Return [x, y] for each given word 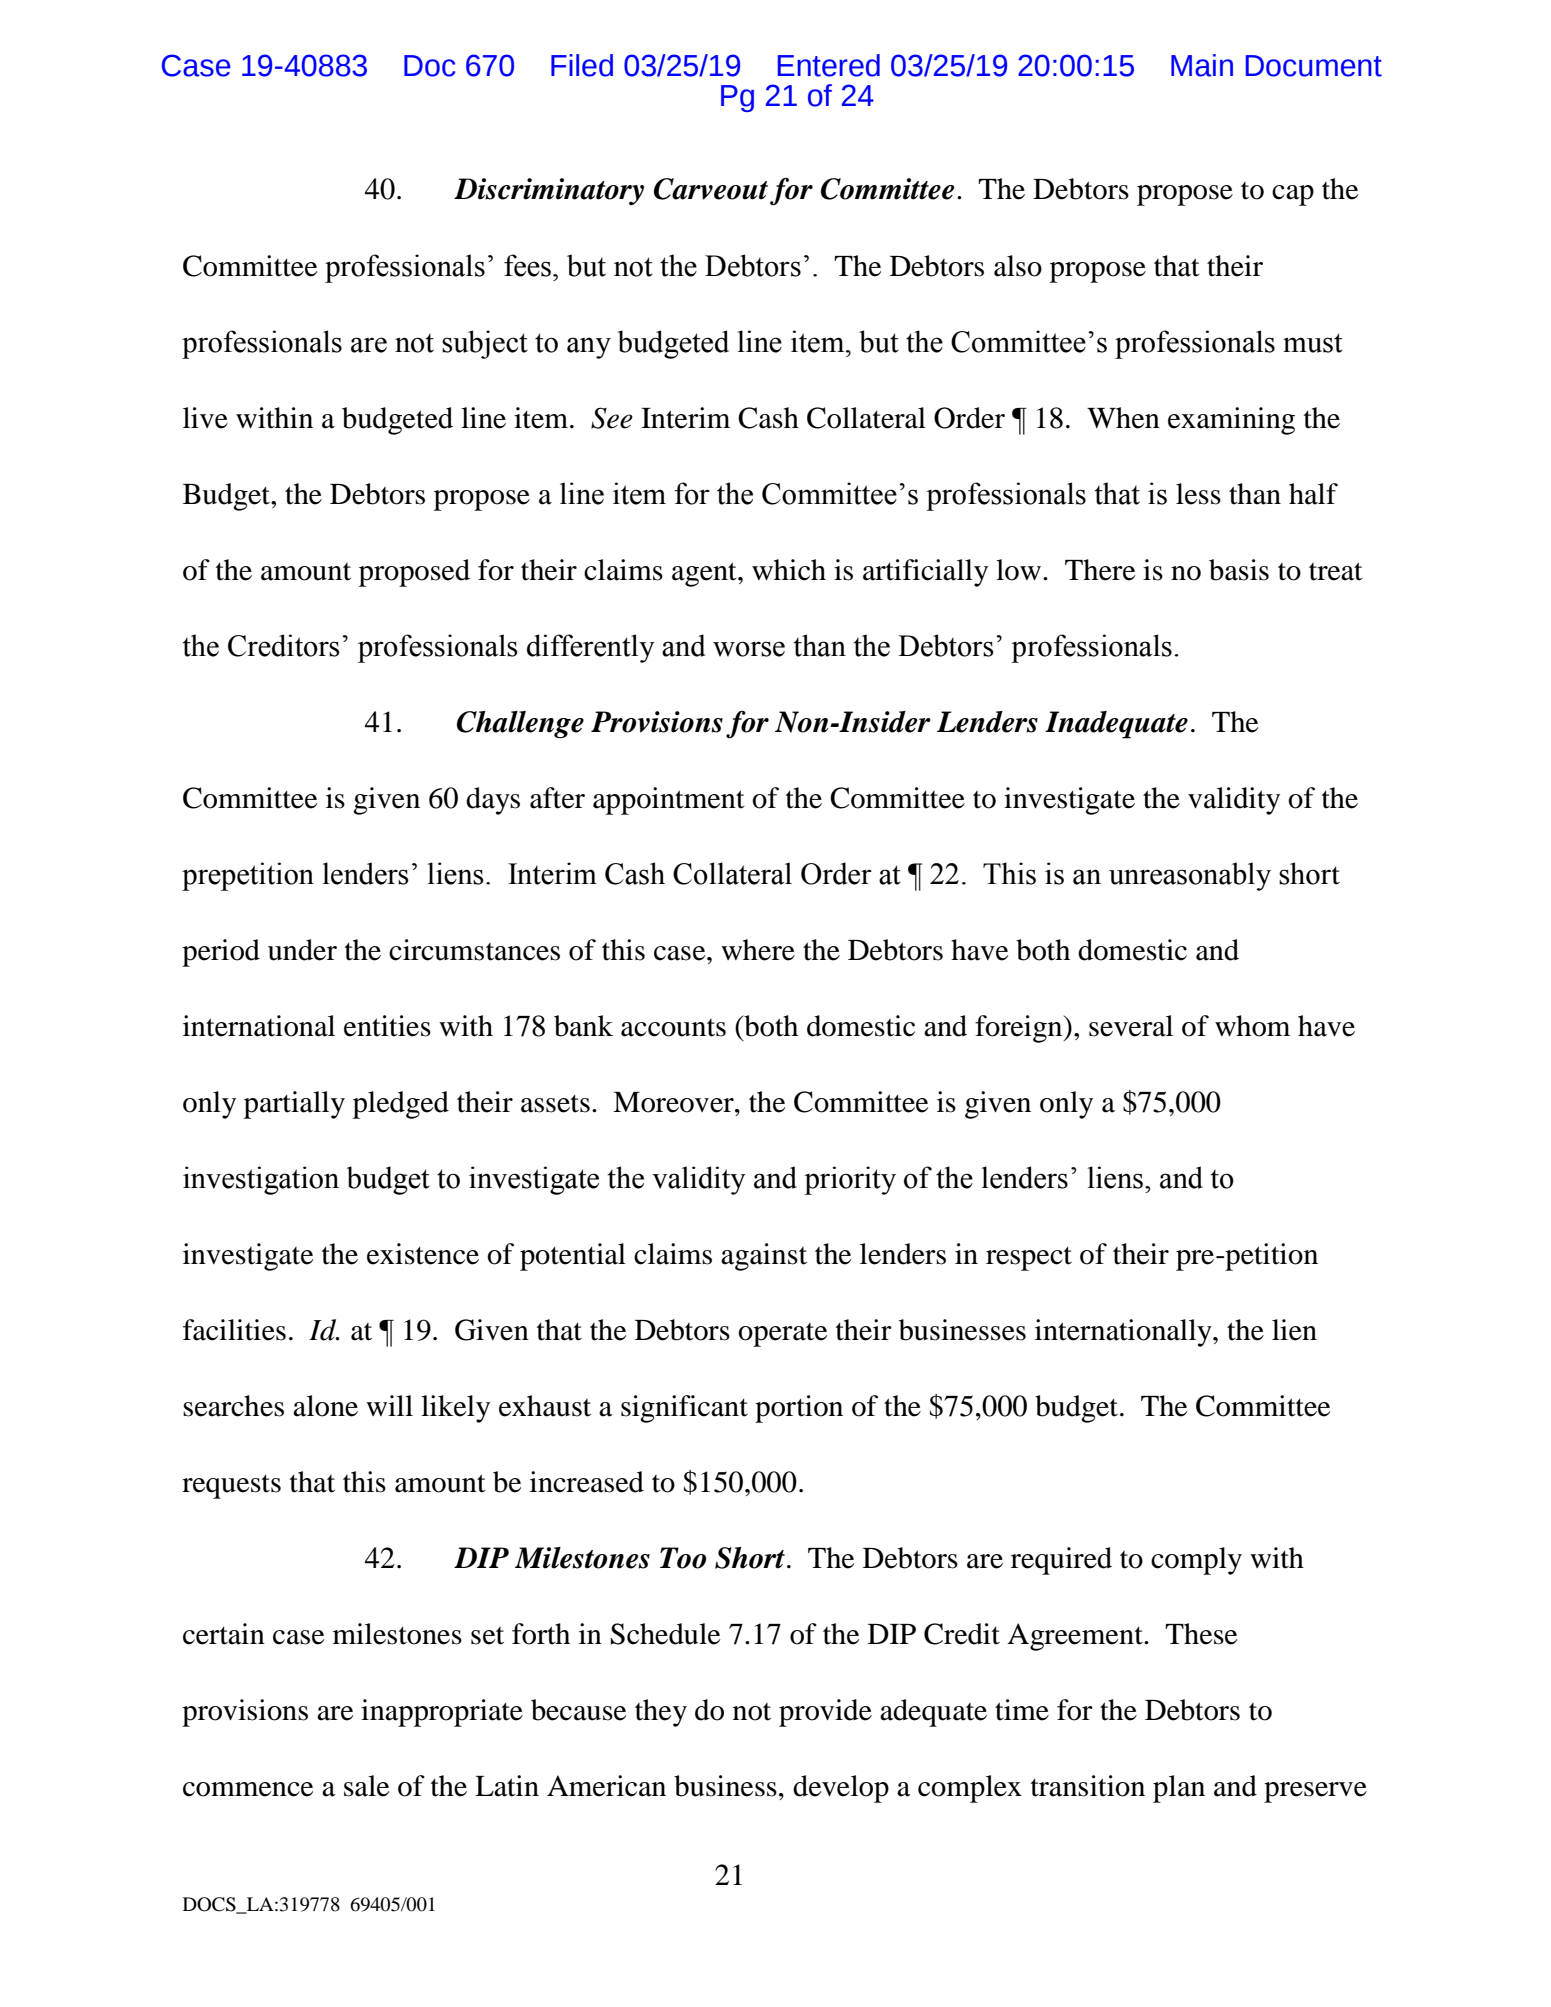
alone [325, 1406]
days [493, 801]
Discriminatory [549, 191]
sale [366, 1786]
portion [799, 1409]
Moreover [674, 1102]
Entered [829, 65]
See [612, 418]
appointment [669, 801]
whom [1252, 1026]
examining [1231, 421]
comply [1196, 1561]
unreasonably [1190, 876]
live [205, 418]
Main [1202, 65]
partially [294, 1105]
